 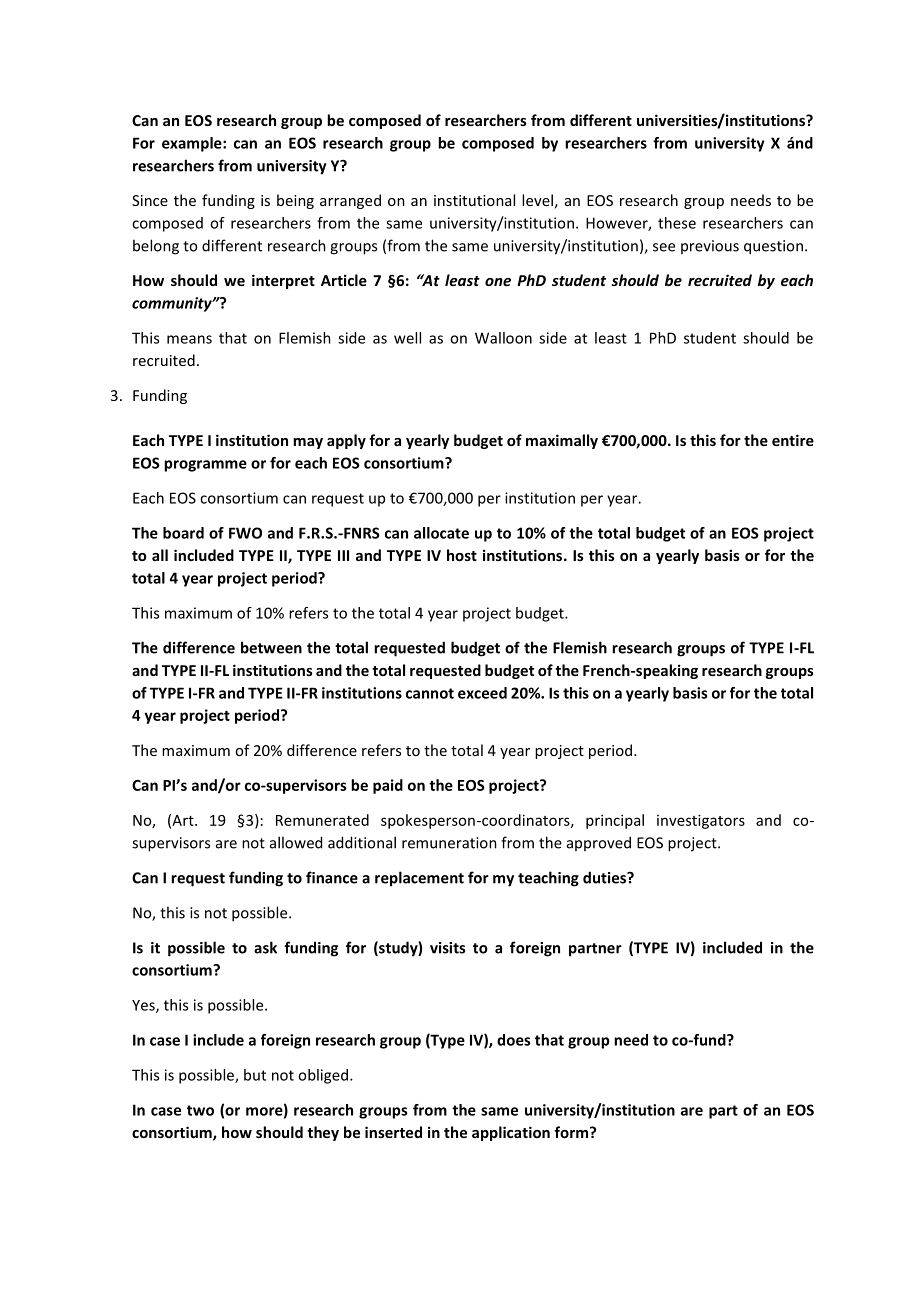 What do you see at coordinates (271, 647) in the image?
I see `between` at bounding box center [271, 647].
